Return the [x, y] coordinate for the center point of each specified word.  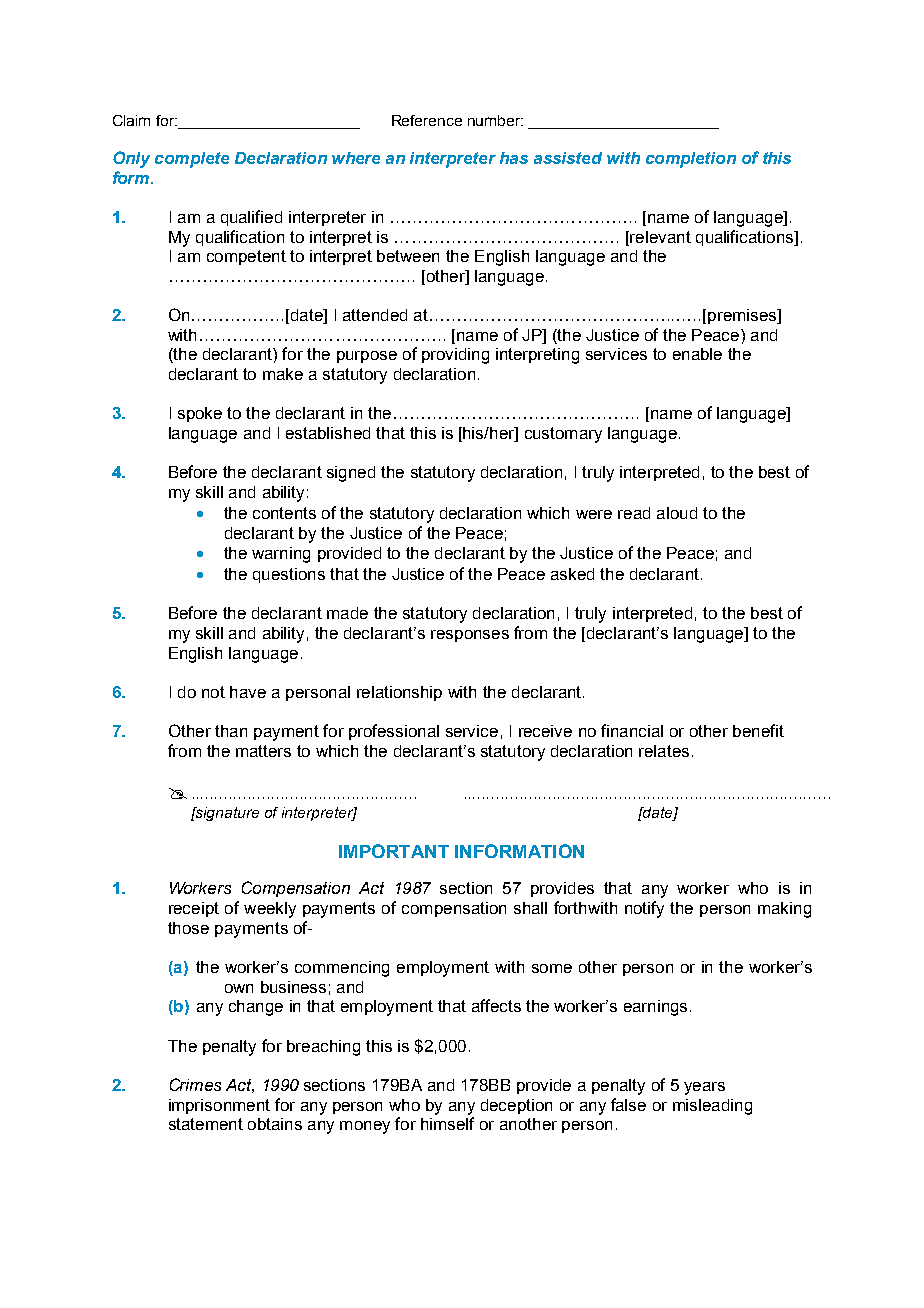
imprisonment [219, 1106]
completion [691, 160]
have [248, 692]
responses [470, 636]
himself [447, 1123]
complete [192, 160]
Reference [427, 120]
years [704, 1088]
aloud [677, 513]
